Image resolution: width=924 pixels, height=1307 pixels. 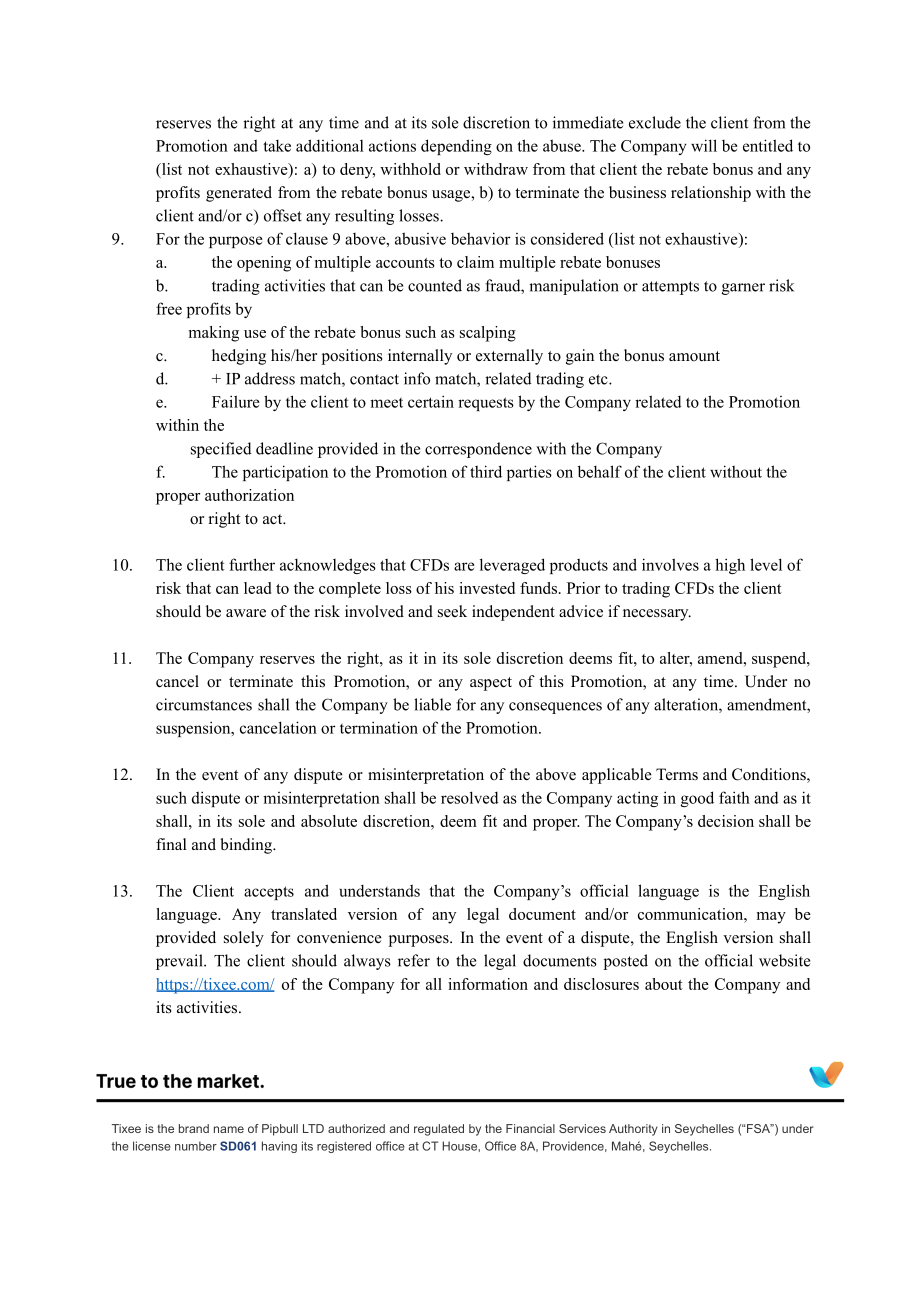 What do you see at coordinates (657, 615) in the screenshot?
I see `necessary` at bounding box center [657, 615].
